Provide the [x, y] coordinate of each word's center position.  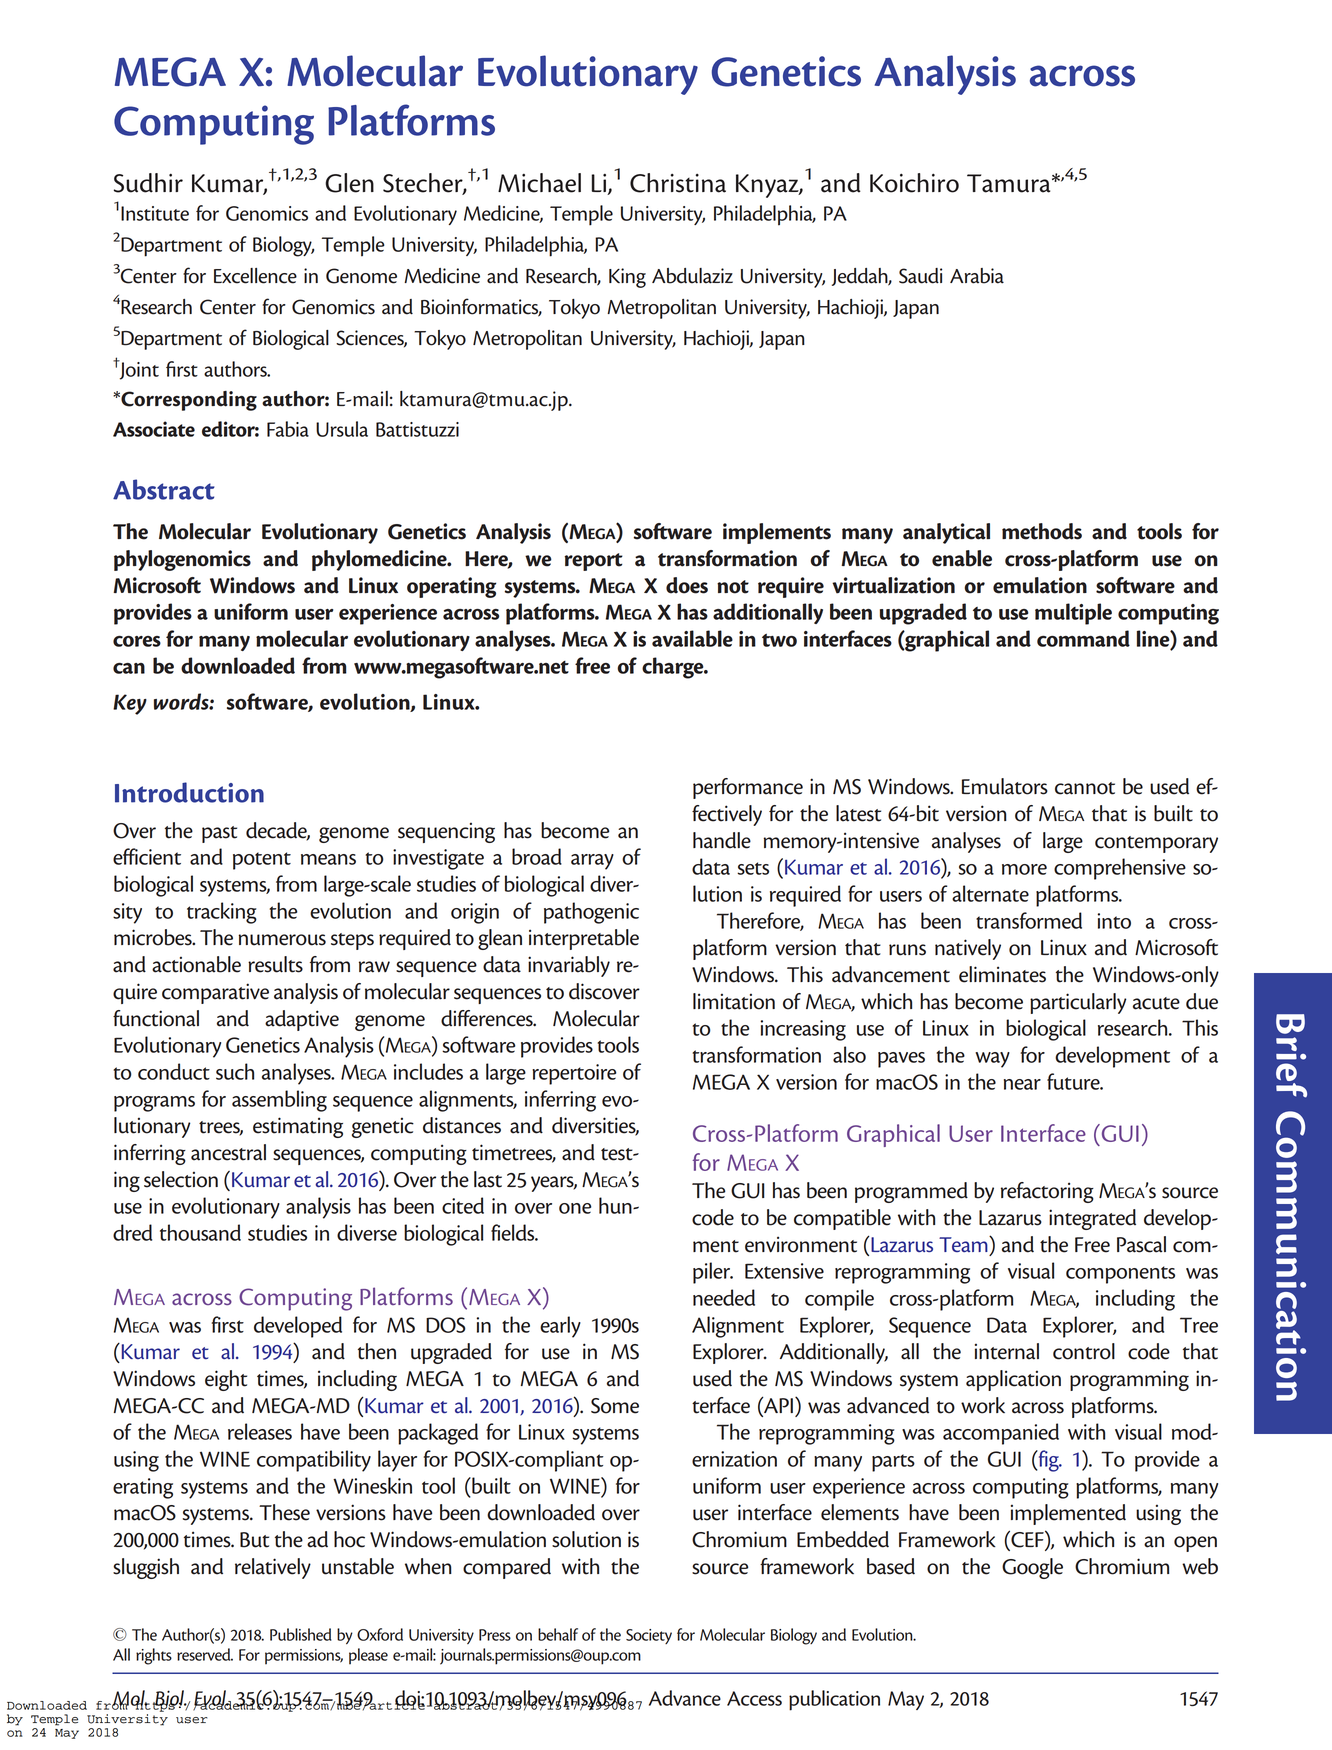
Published [301, 1634]
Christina [678, 183]
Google [1032, 1568]
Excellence [255, 276]
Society [649, 1636]
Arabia [977, 276]
